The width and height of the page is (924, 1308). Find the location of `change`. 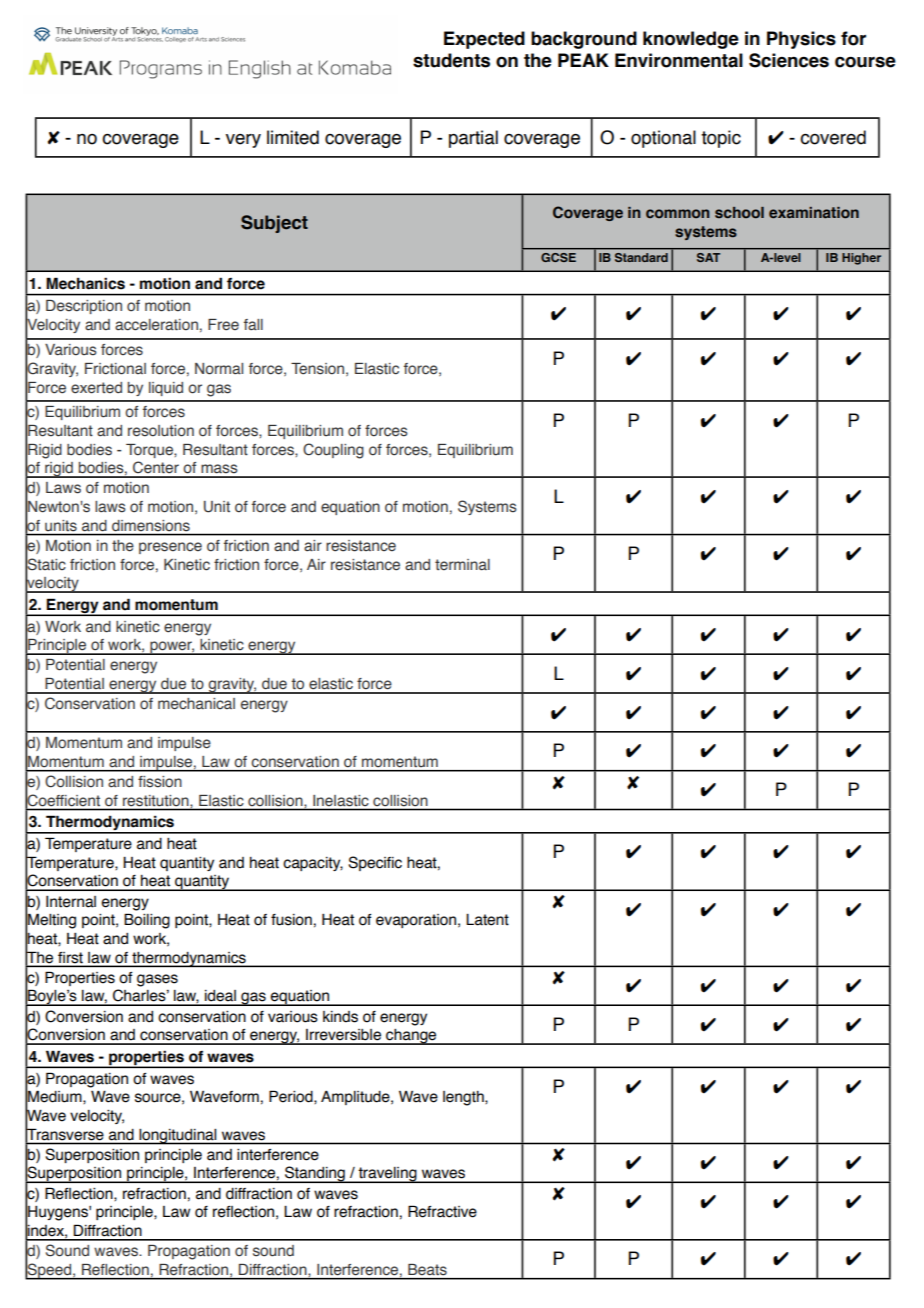

change is located at coordinates (411, 1037).
